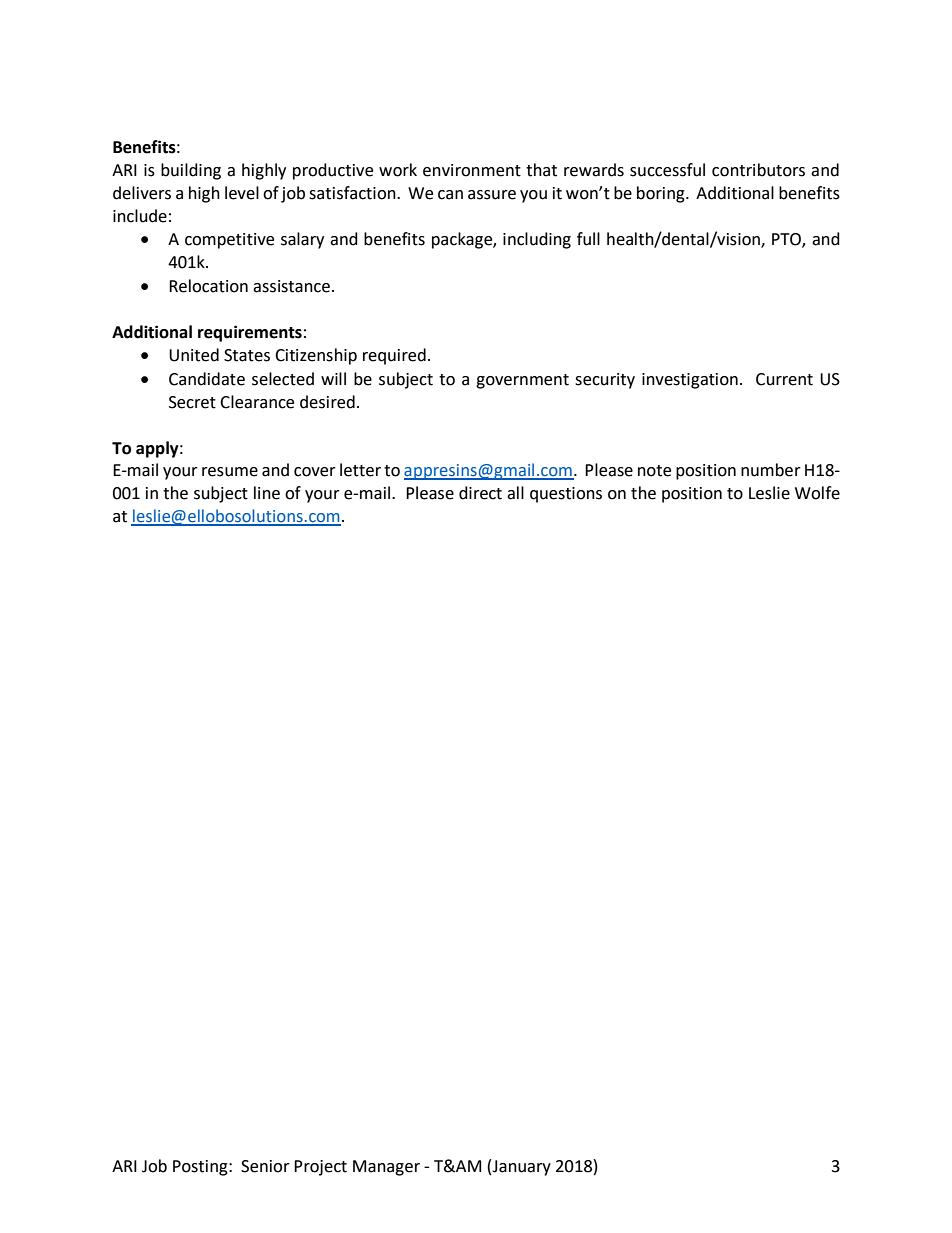 The height and width of the document is (1233, 952). I want to click on assure, so click(492, 195).
